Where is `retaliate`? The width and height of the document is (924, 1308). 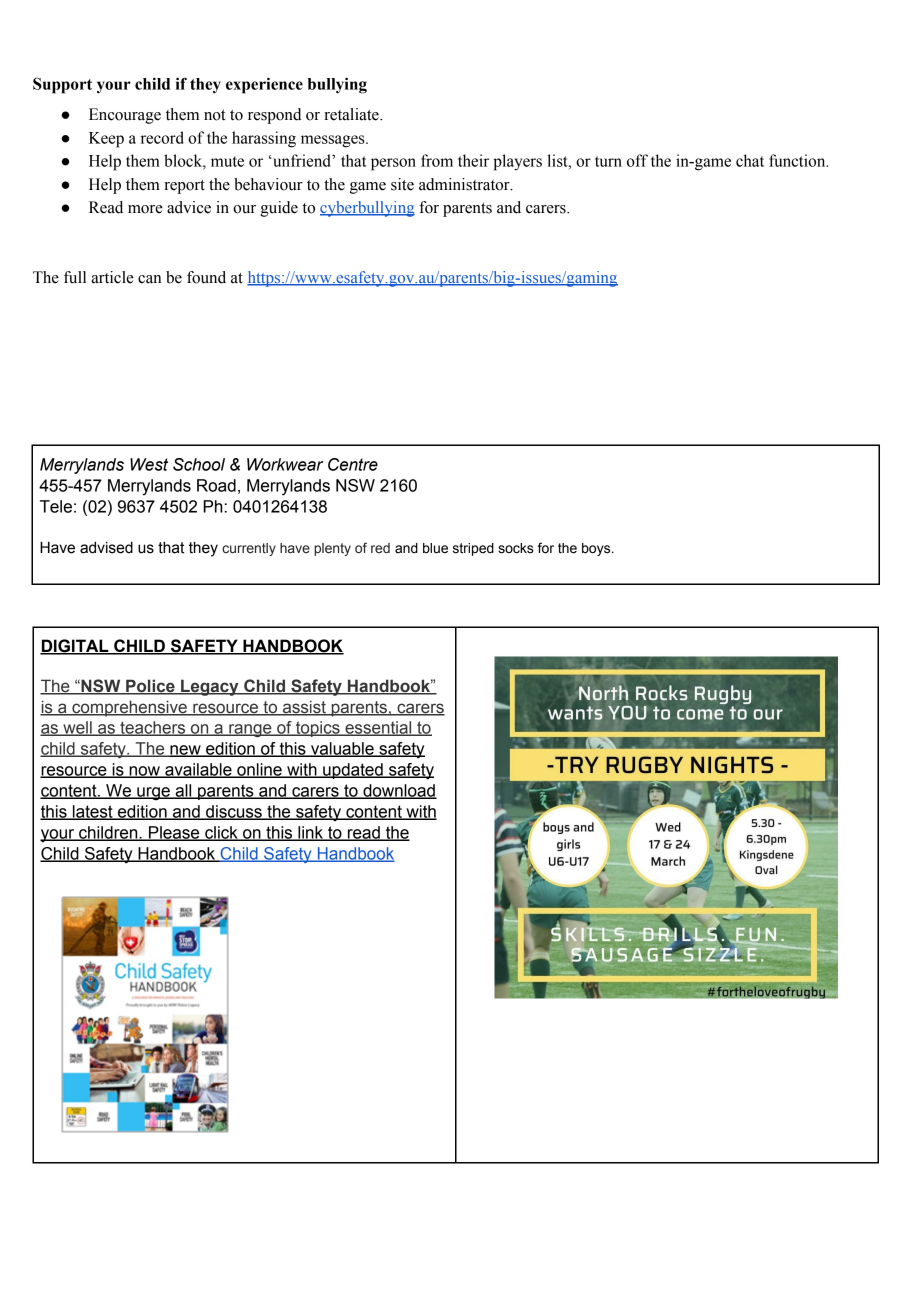 retaliate is located at coordinates (352, 114).
